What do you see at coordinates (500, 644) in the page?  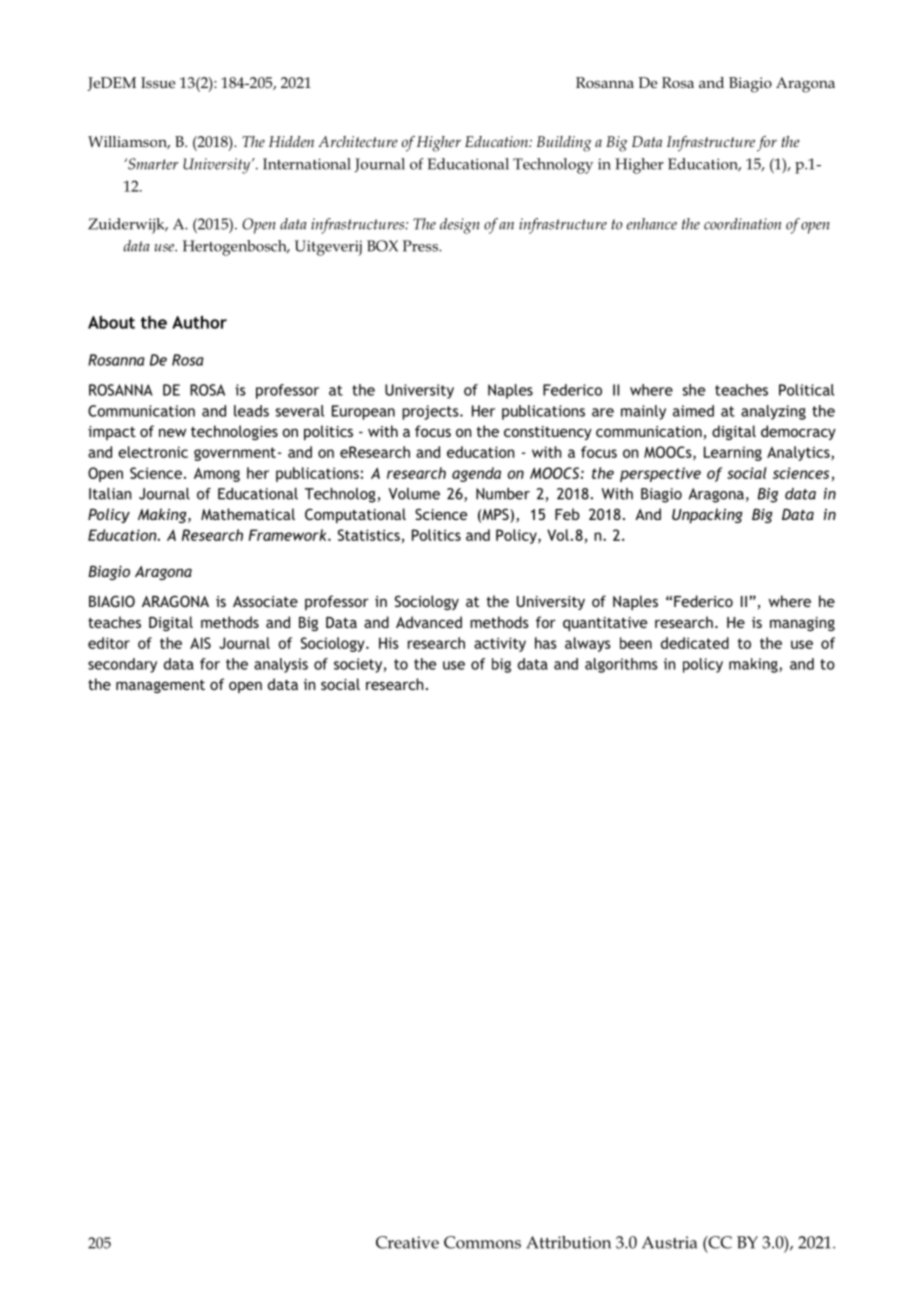 I see `activity` at bounding box center [500, 644].
